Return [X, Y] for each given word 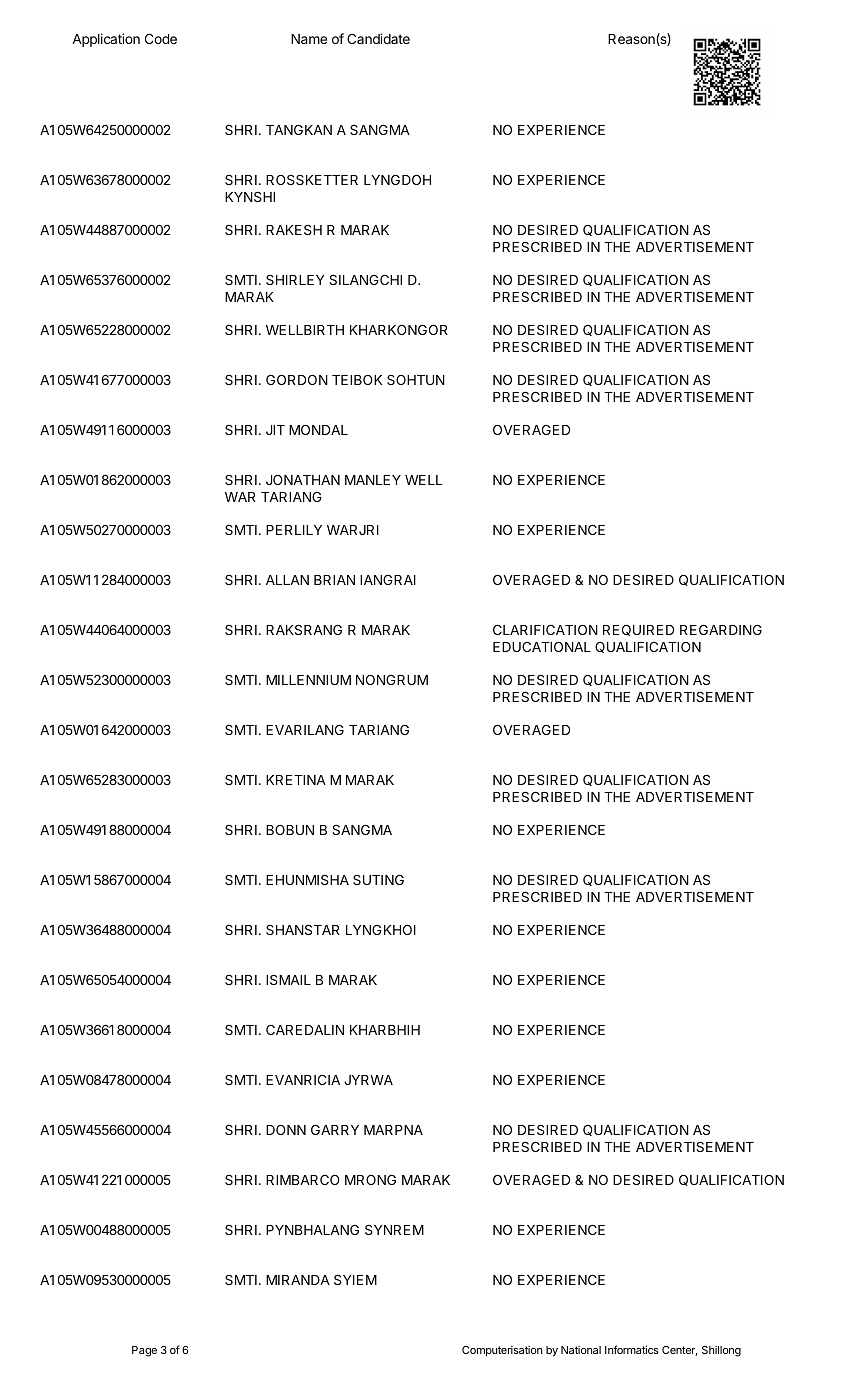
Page [144, 1351]
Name [309, 39]
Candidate [378, 38]
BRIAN [334, 580]
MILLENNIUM [308, 680]
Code [161, 38]
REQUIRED [638, 630]
